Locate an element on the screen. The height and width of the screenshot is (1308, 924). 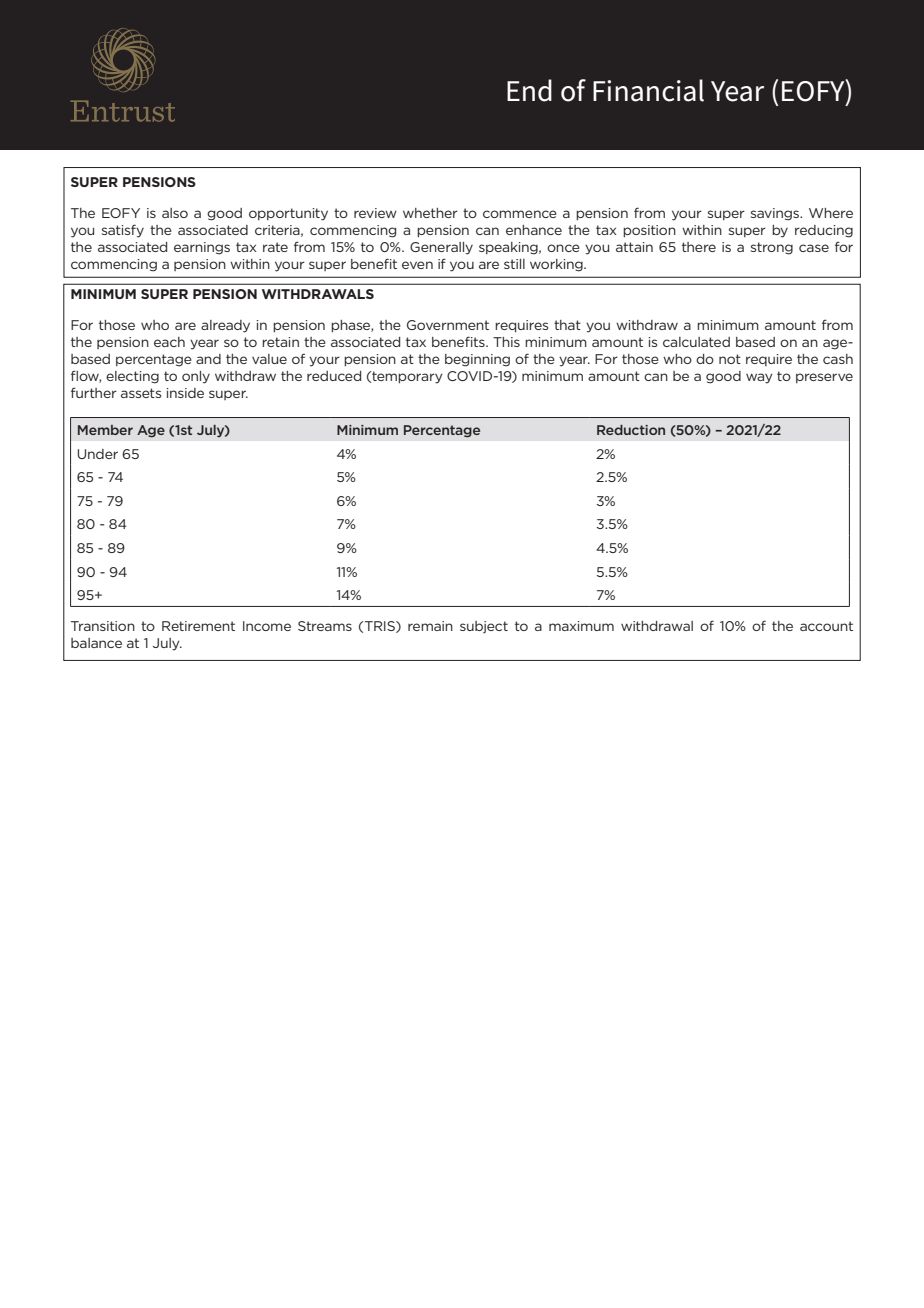
also is located at coordinates (175, 213).
